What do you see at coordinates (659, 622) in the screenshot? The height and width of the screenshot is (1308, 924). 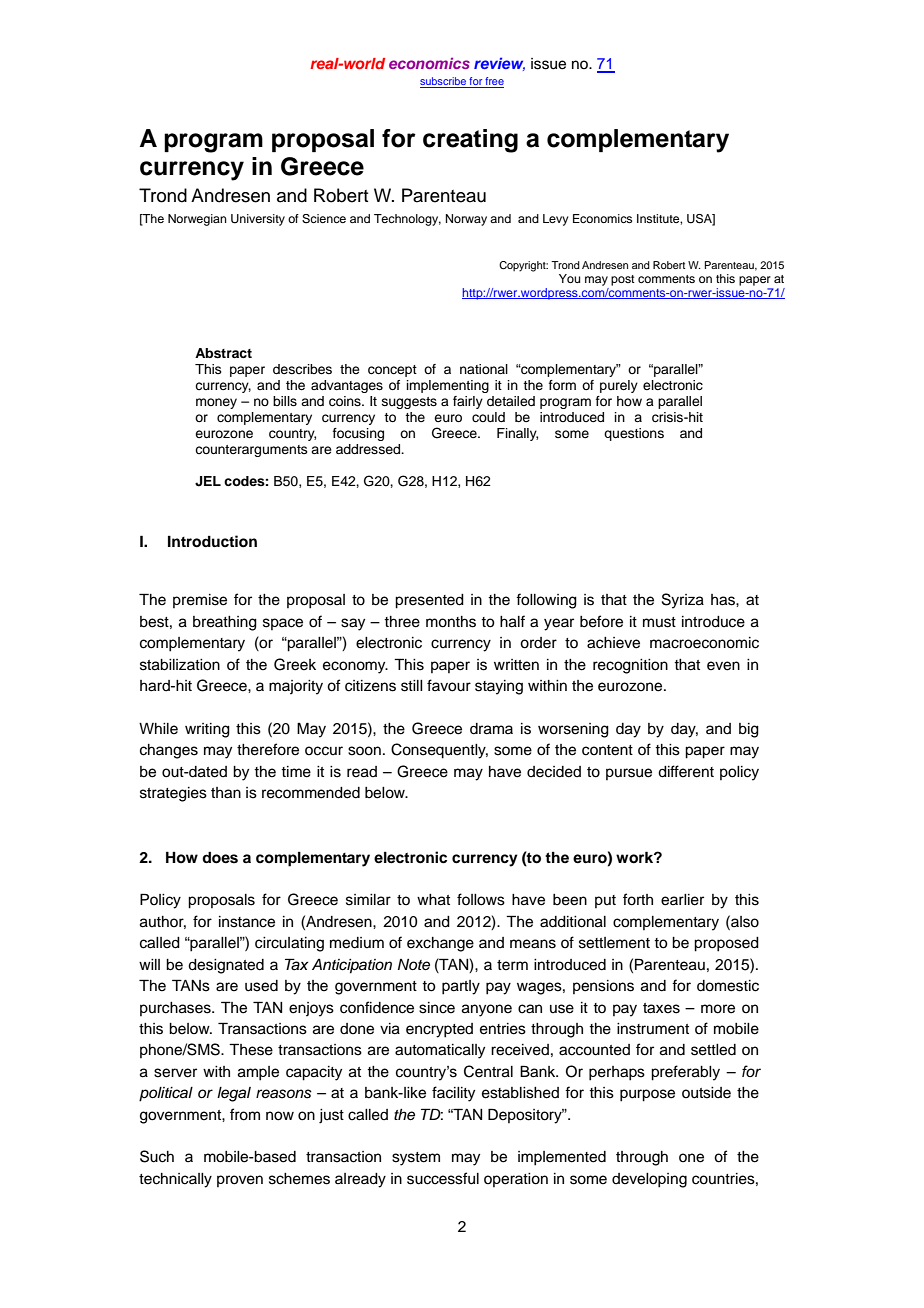 I see `must` at bounding box center [659, 622].
